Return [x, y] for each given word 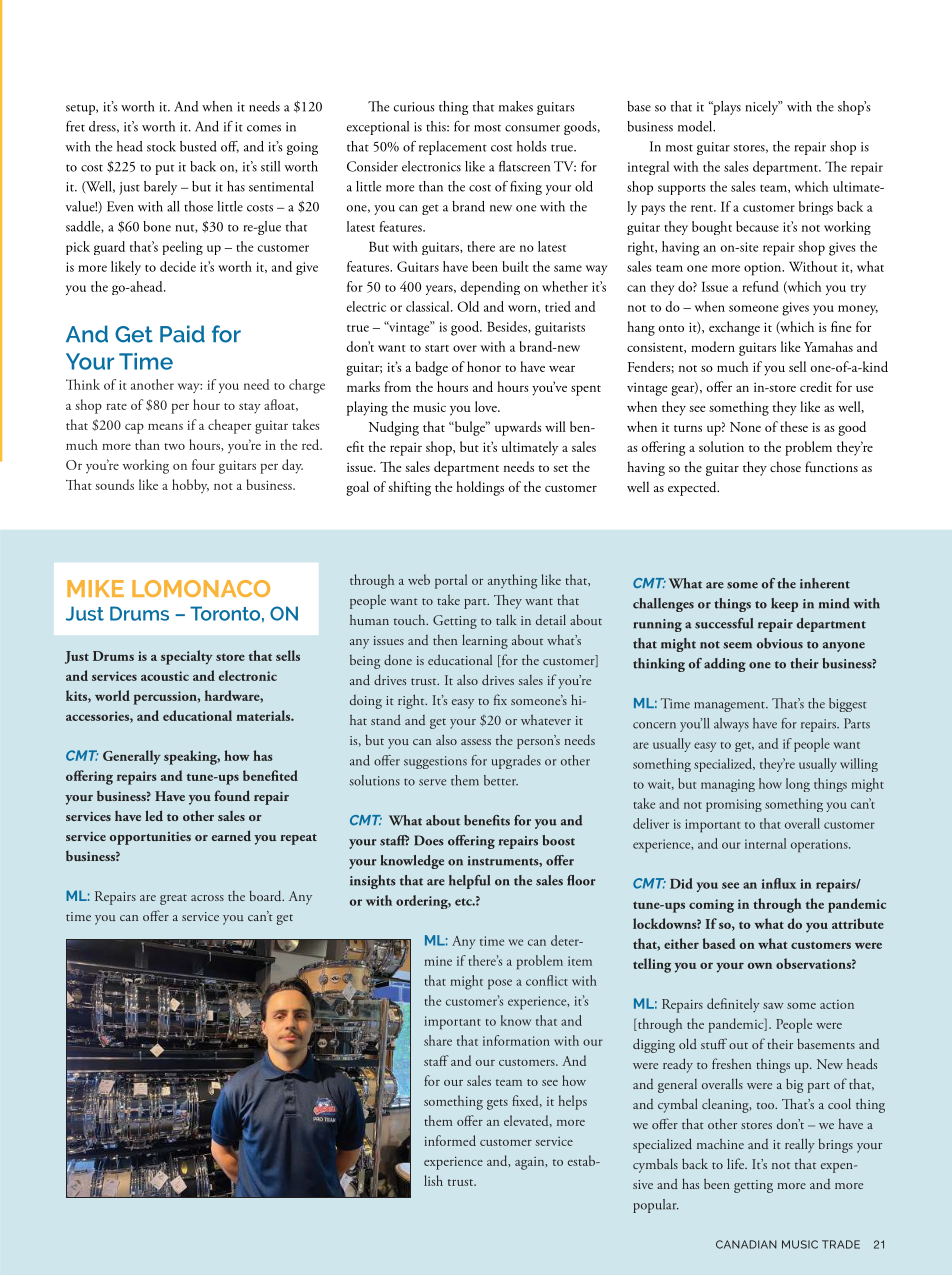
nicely [763, 108]
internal [765, 843]
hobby [190, 486]
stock [161, 146]
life [737, 1163]
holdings [480, 488]
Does [429, 840]
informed [450, 1140]
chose [785, 467]
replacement [453, 148]
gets [497, 1104]
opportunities [150, 838]
